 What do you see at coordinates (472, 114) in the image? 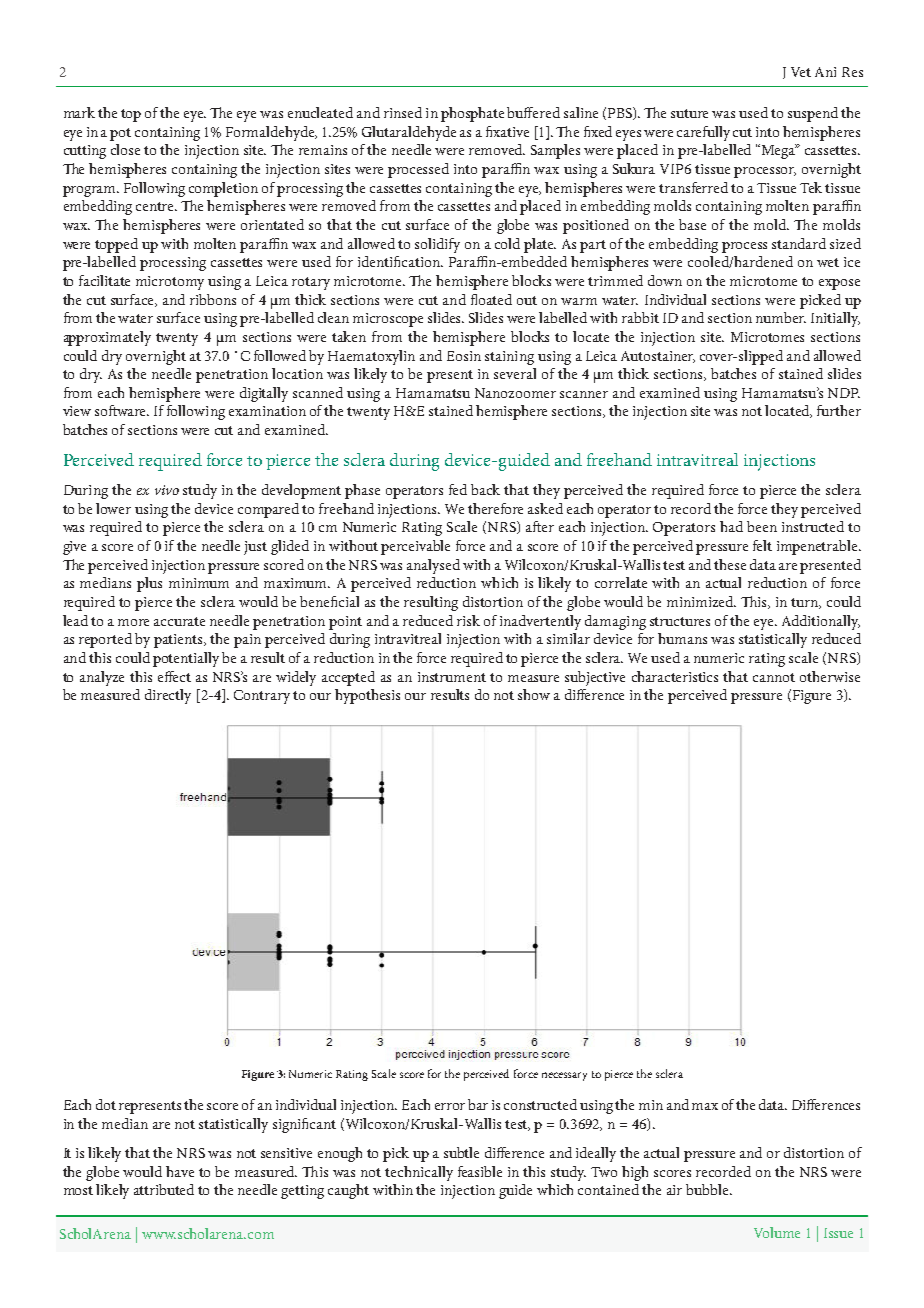
I see `phosphate` at bounding box center [472, 114].
